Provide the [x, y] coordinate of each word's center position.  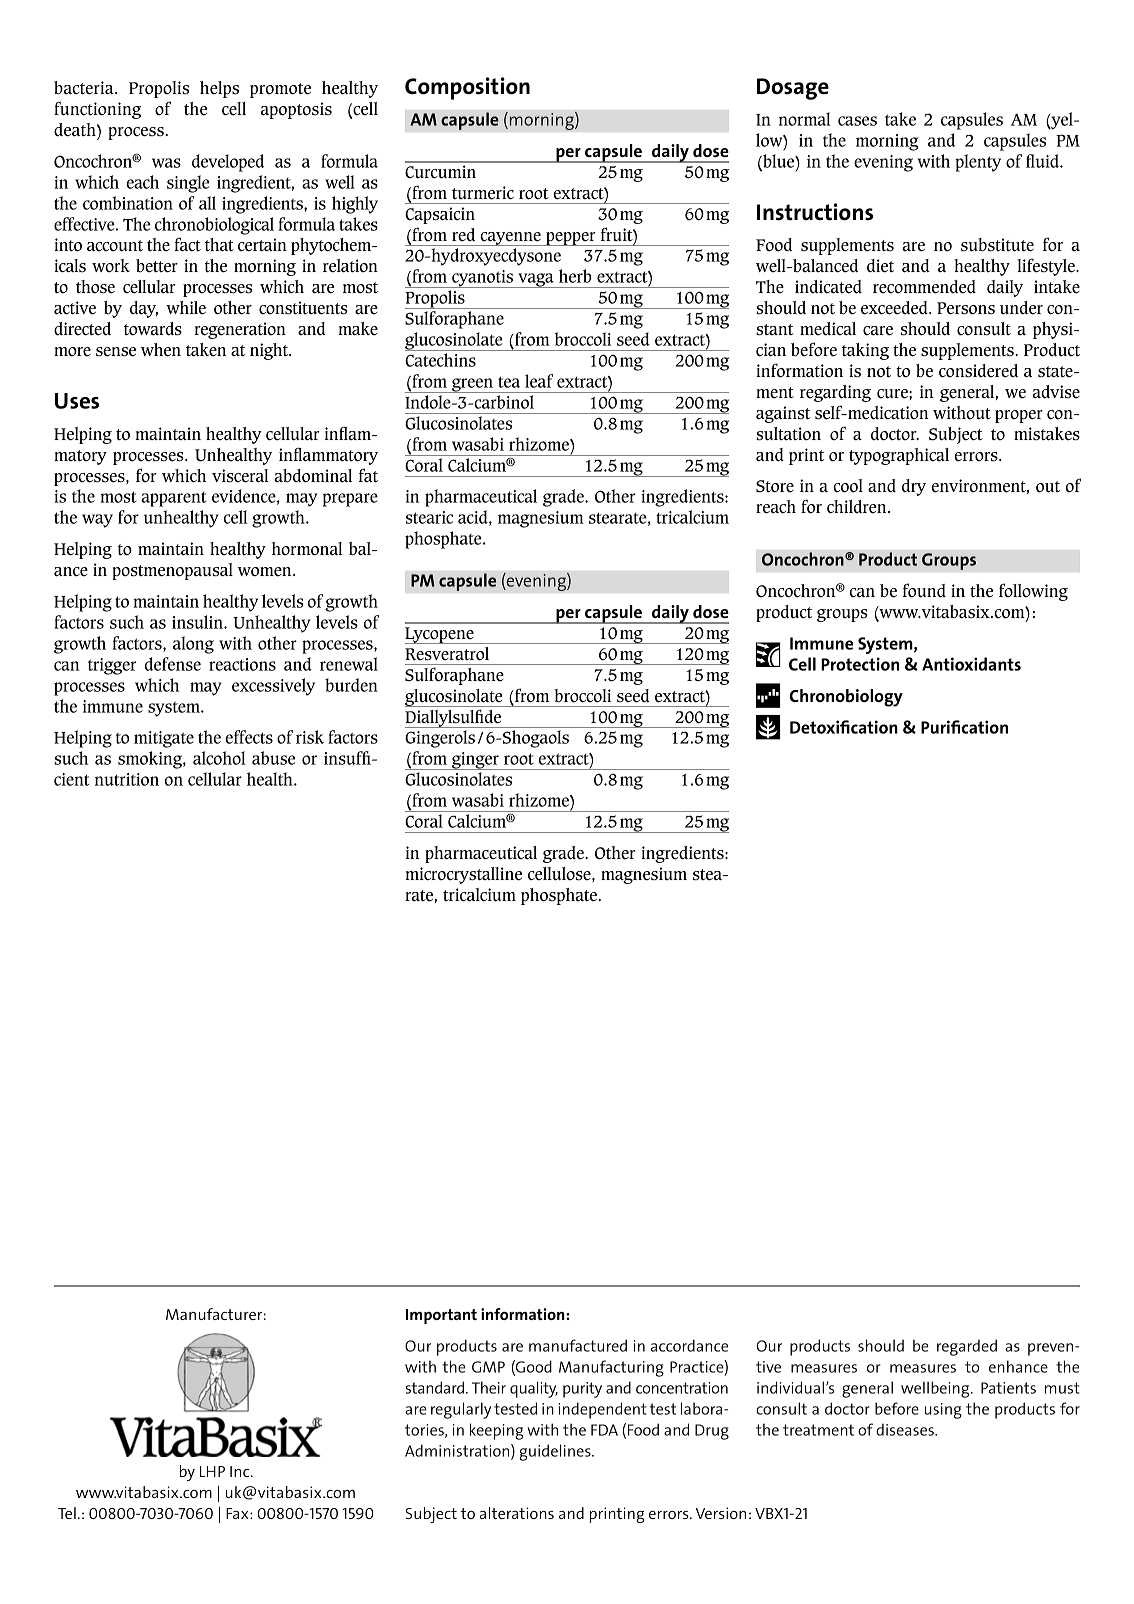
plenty [978, 163]
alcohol [219, 758]
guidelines [556, 1452]
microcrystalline [464, 875]
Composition [467, 88]
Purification [964, 727]
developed [228, 163]
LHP [212, 1471]
